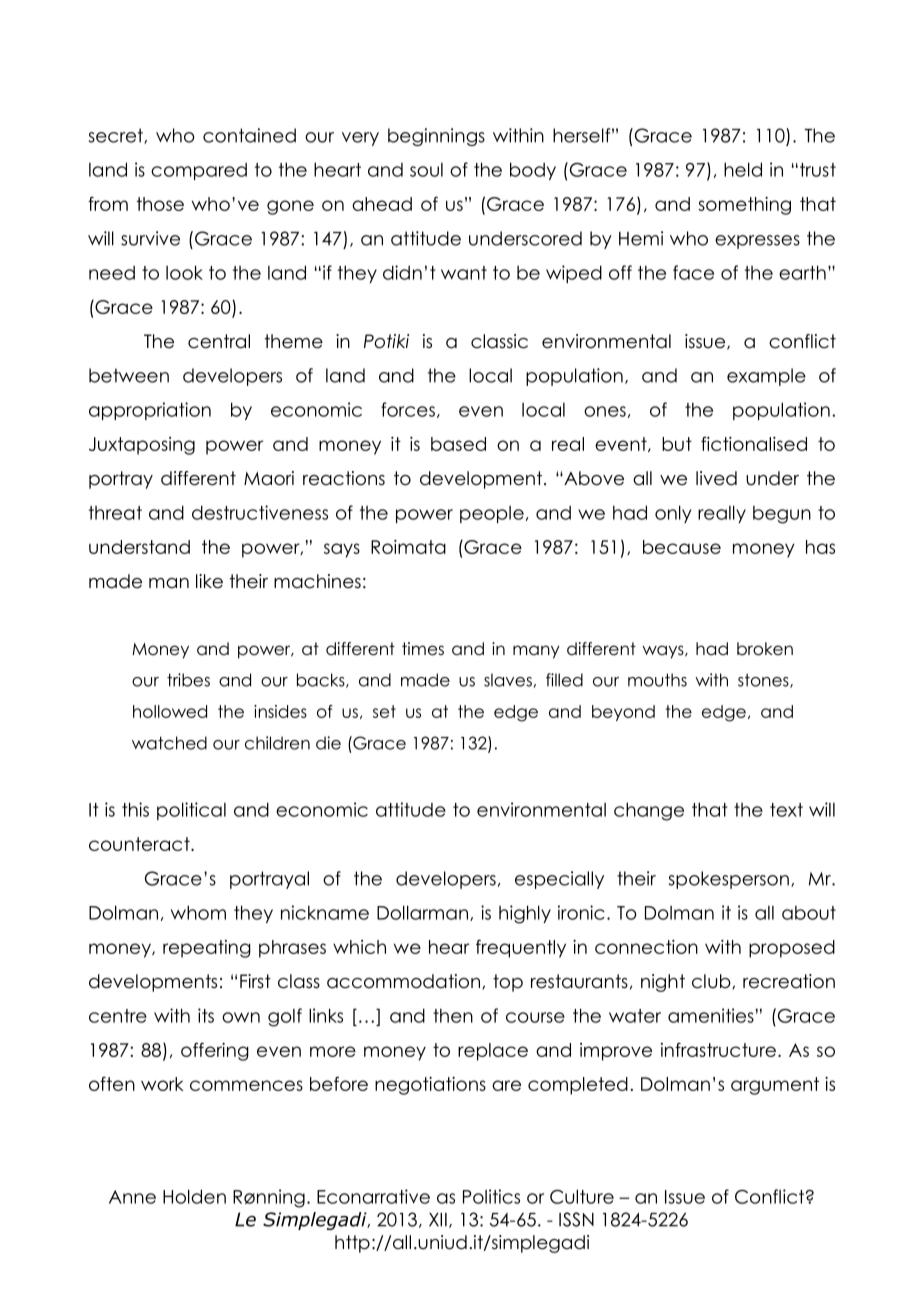 The image size is (924, 1308). Describe the element at coordinates (199, 171) in the image. I see `compared` at that location.
